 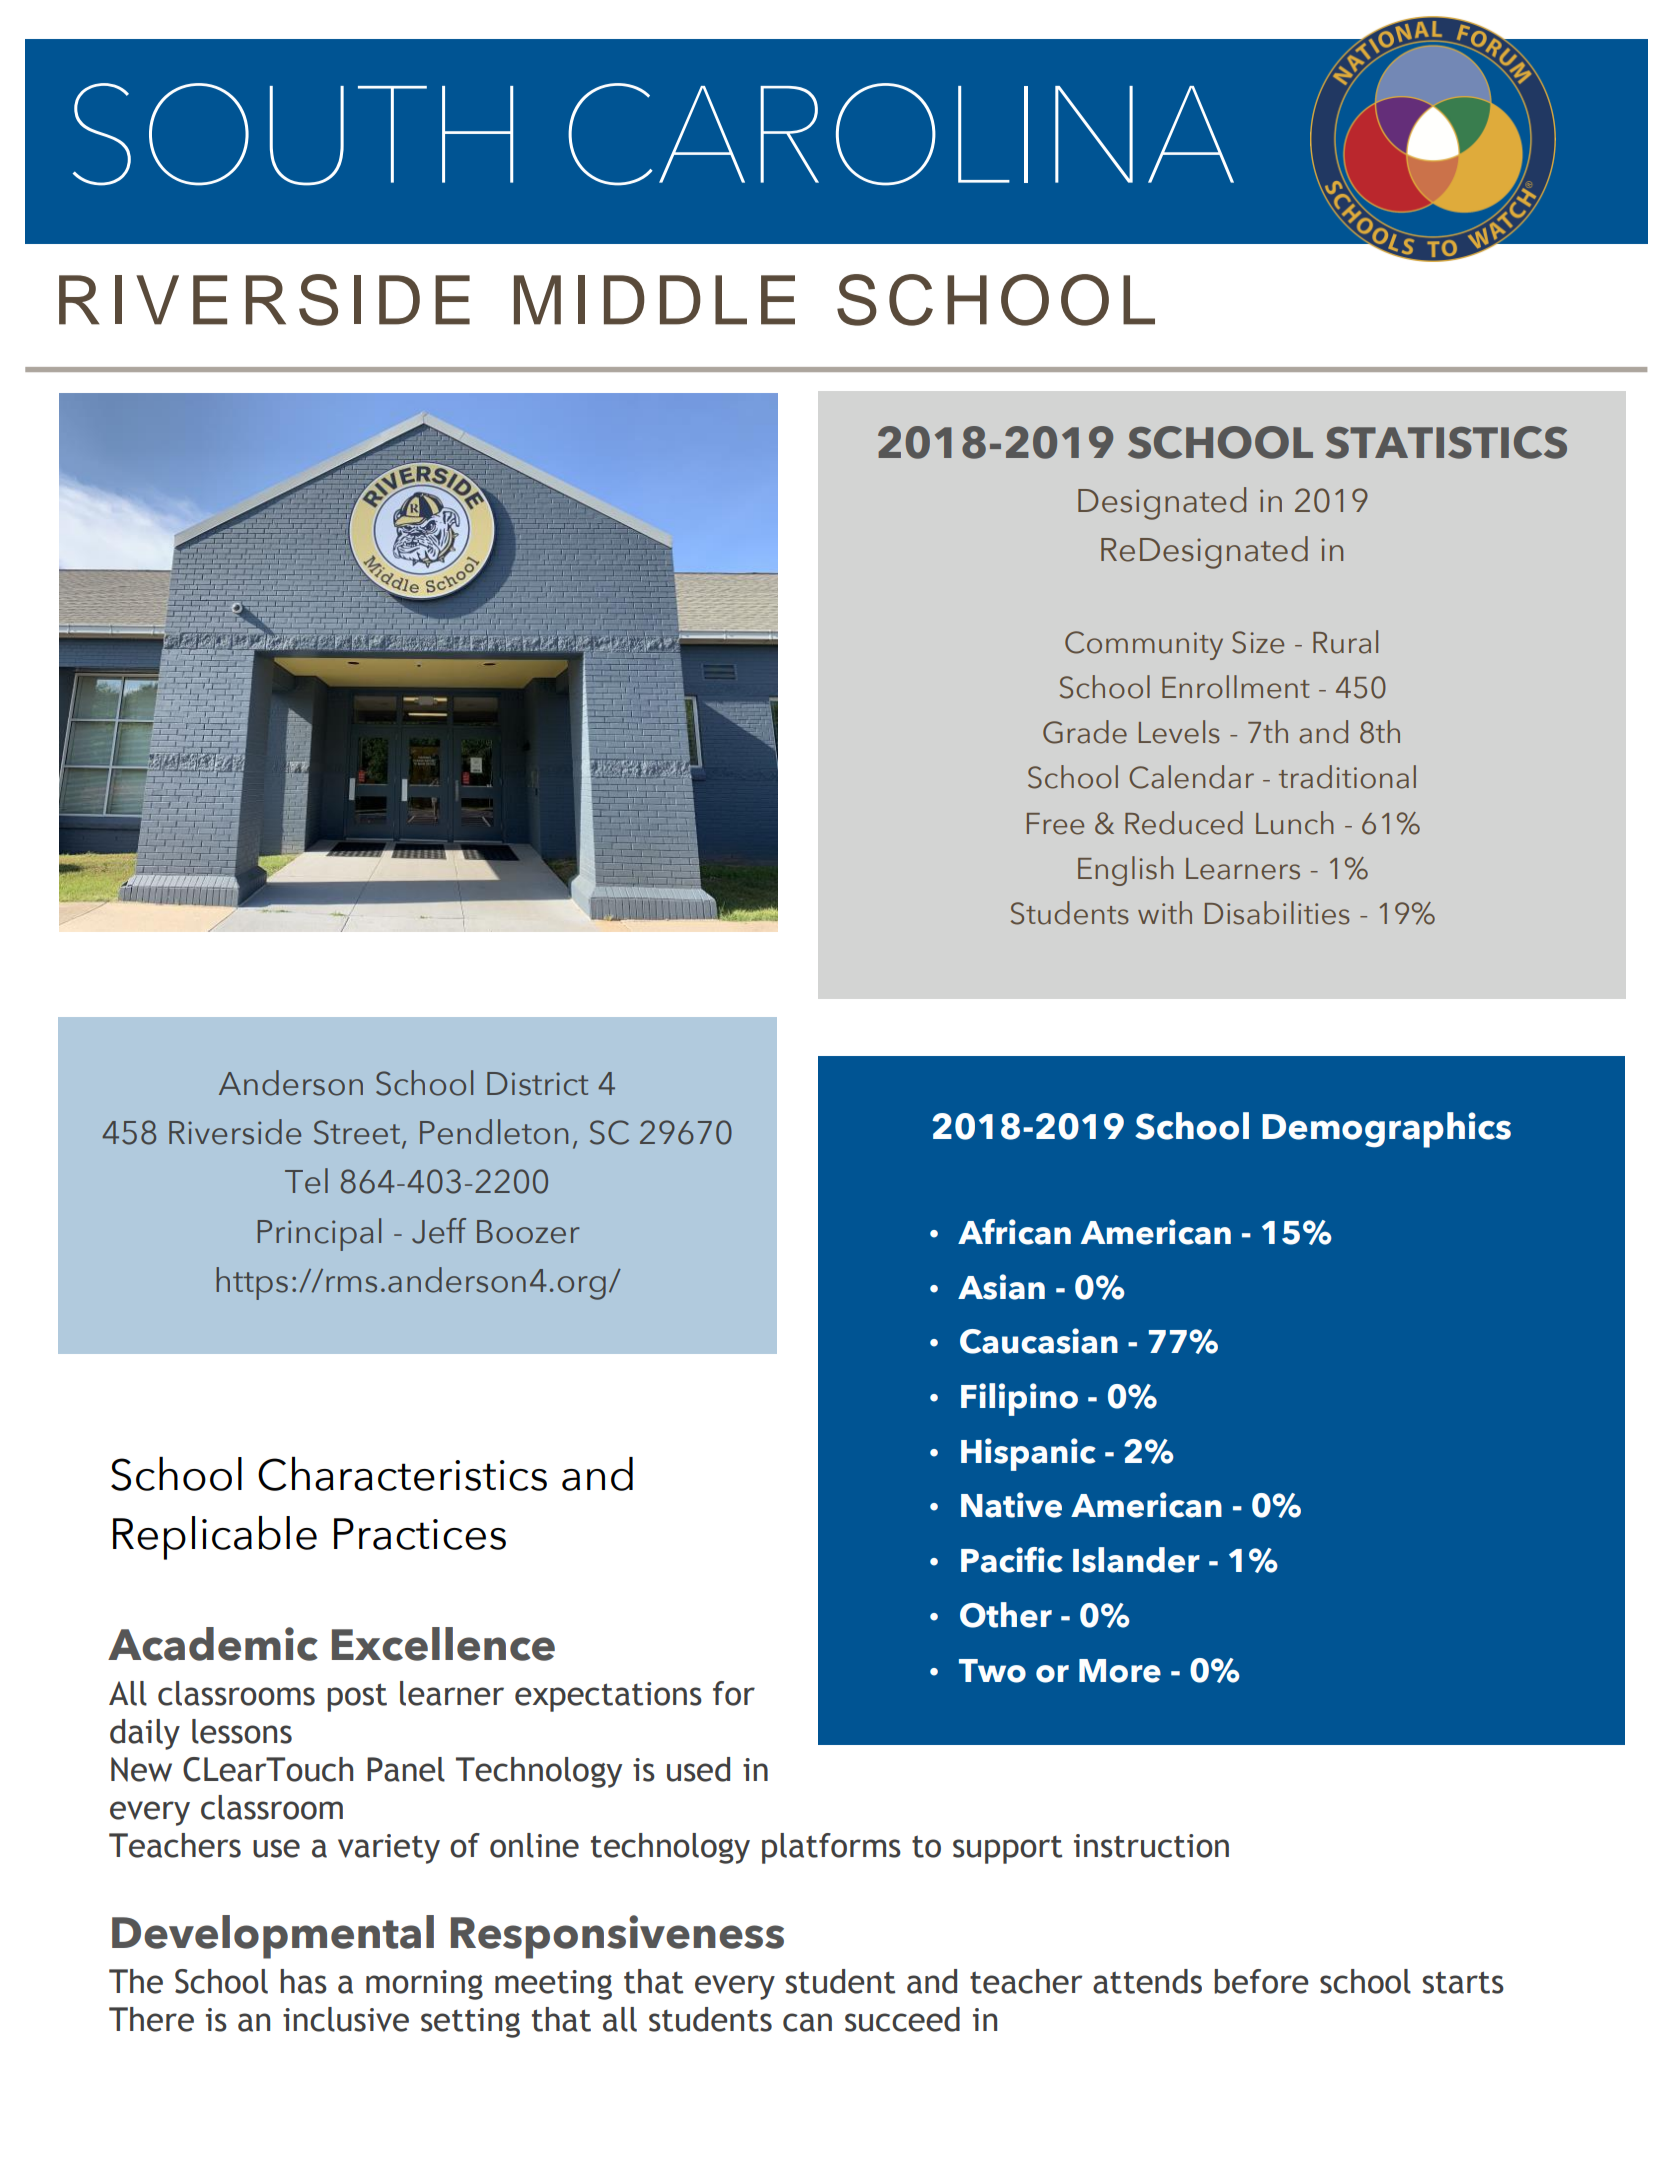 I want to click on SOUTH, so click(x=293, y=134).
